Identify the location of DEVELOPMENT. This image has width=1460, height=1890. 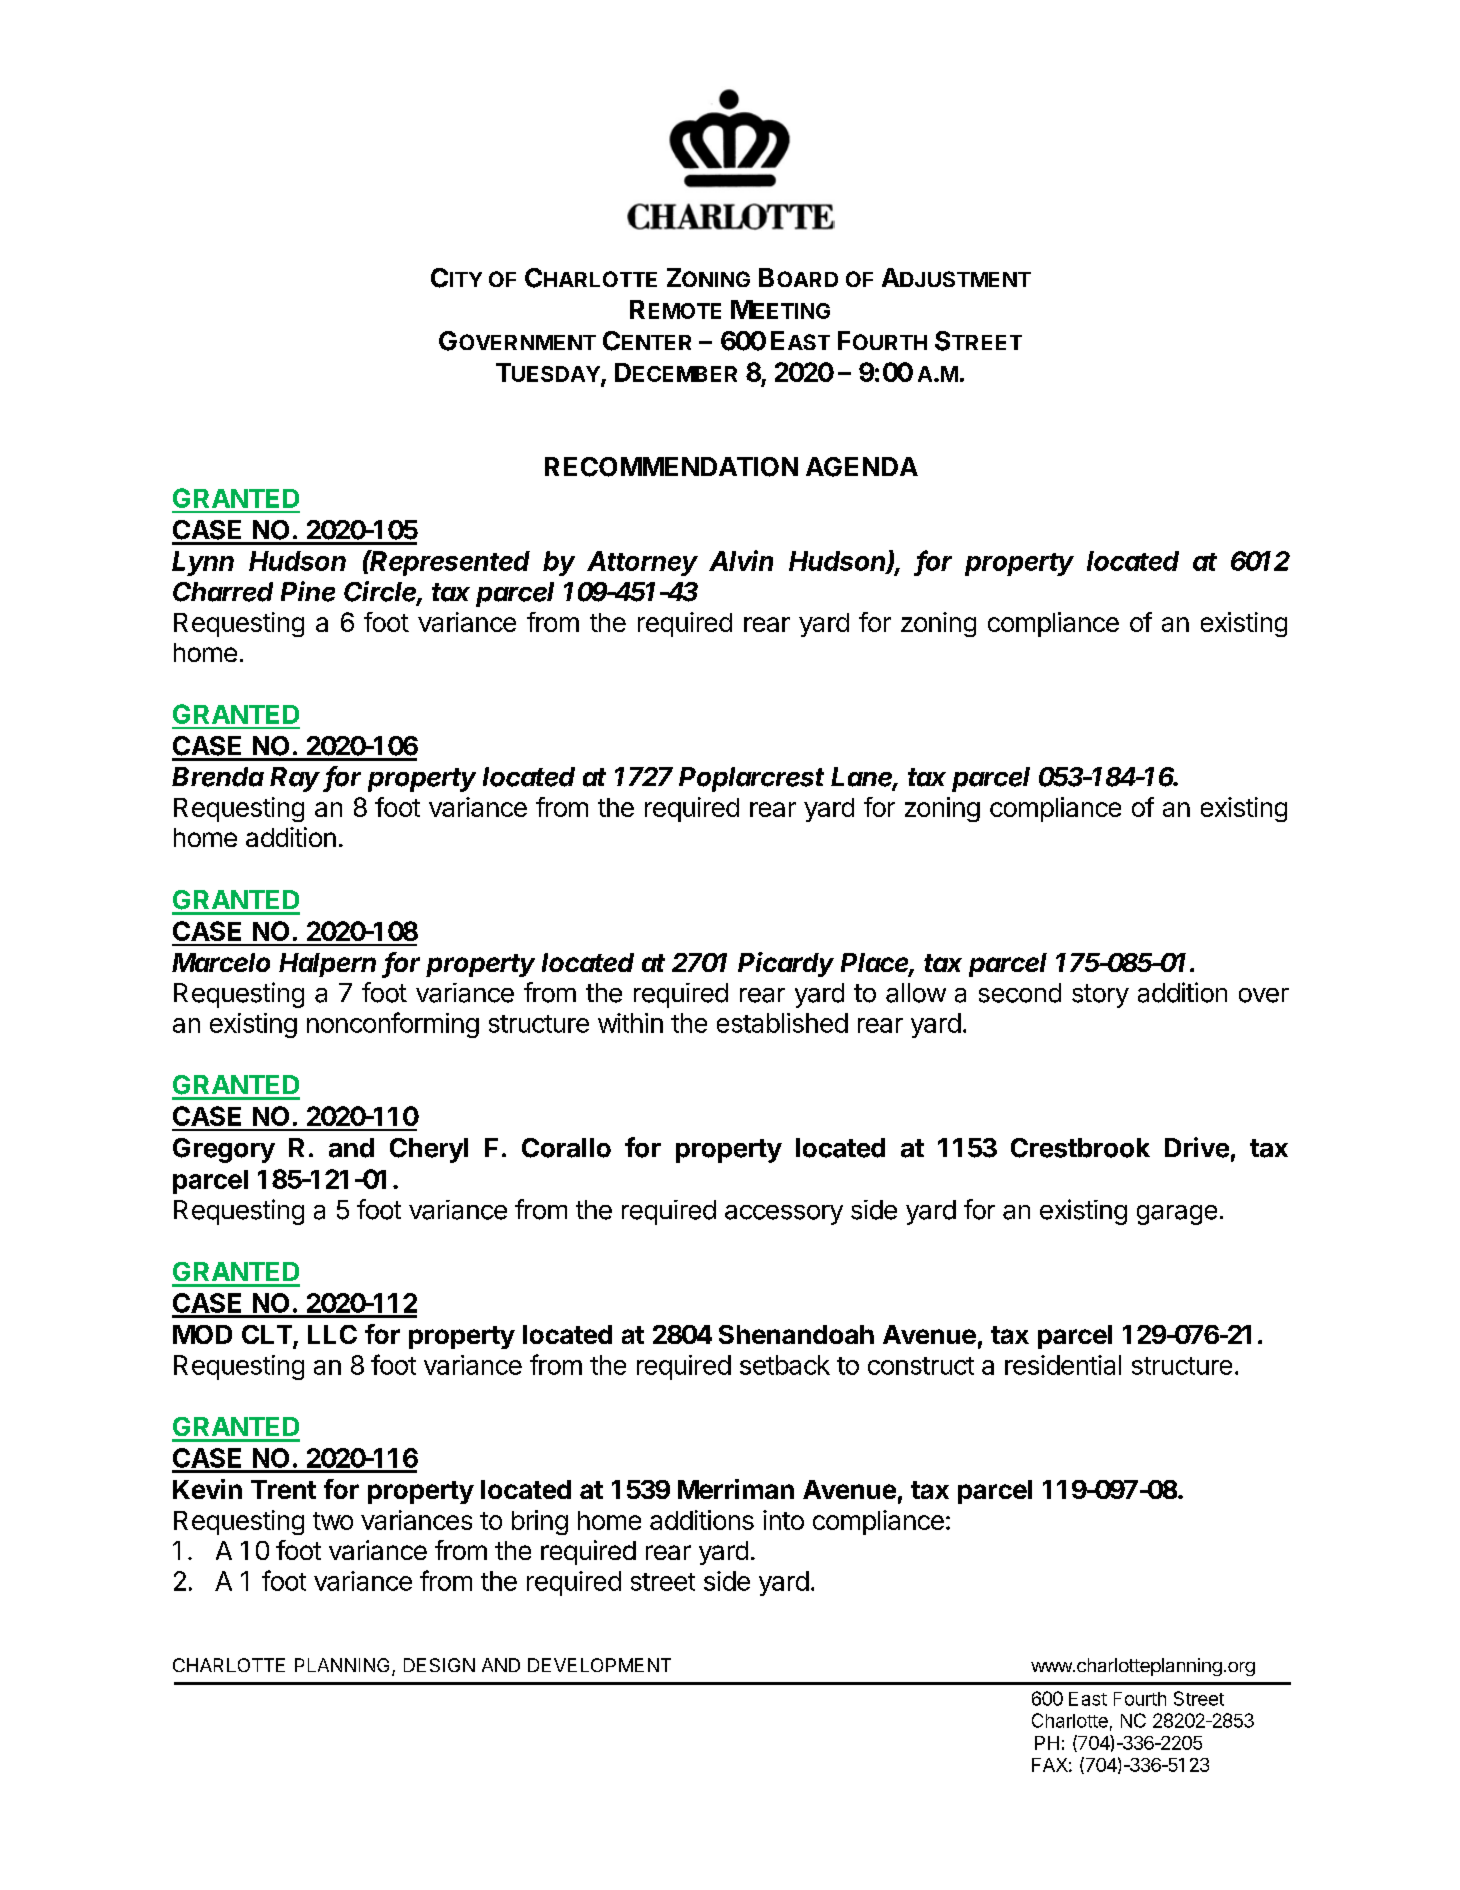
(599, 1665).
